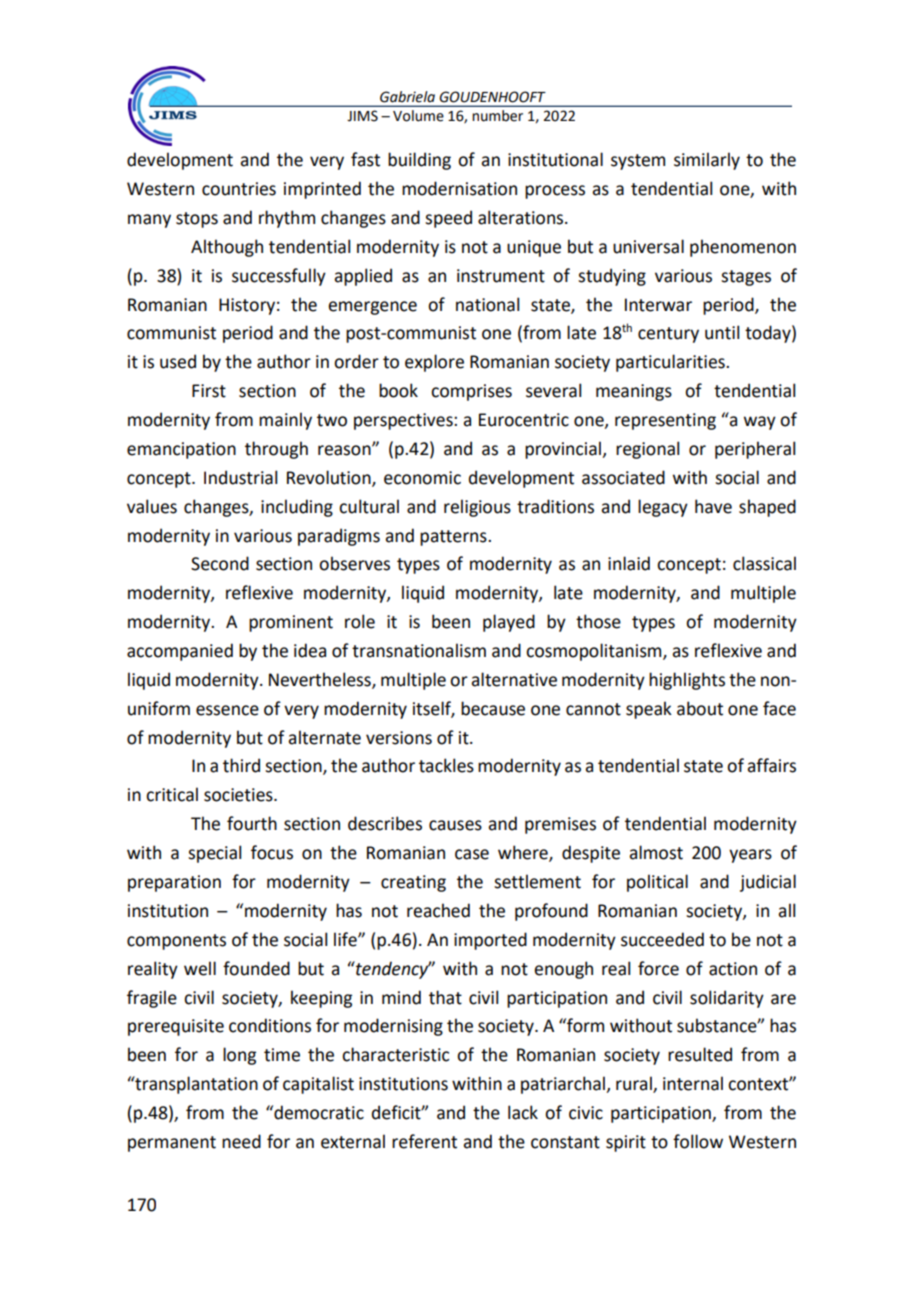  Describe the element at coordinates (497, 116) in the image. I see `number` at that location.
